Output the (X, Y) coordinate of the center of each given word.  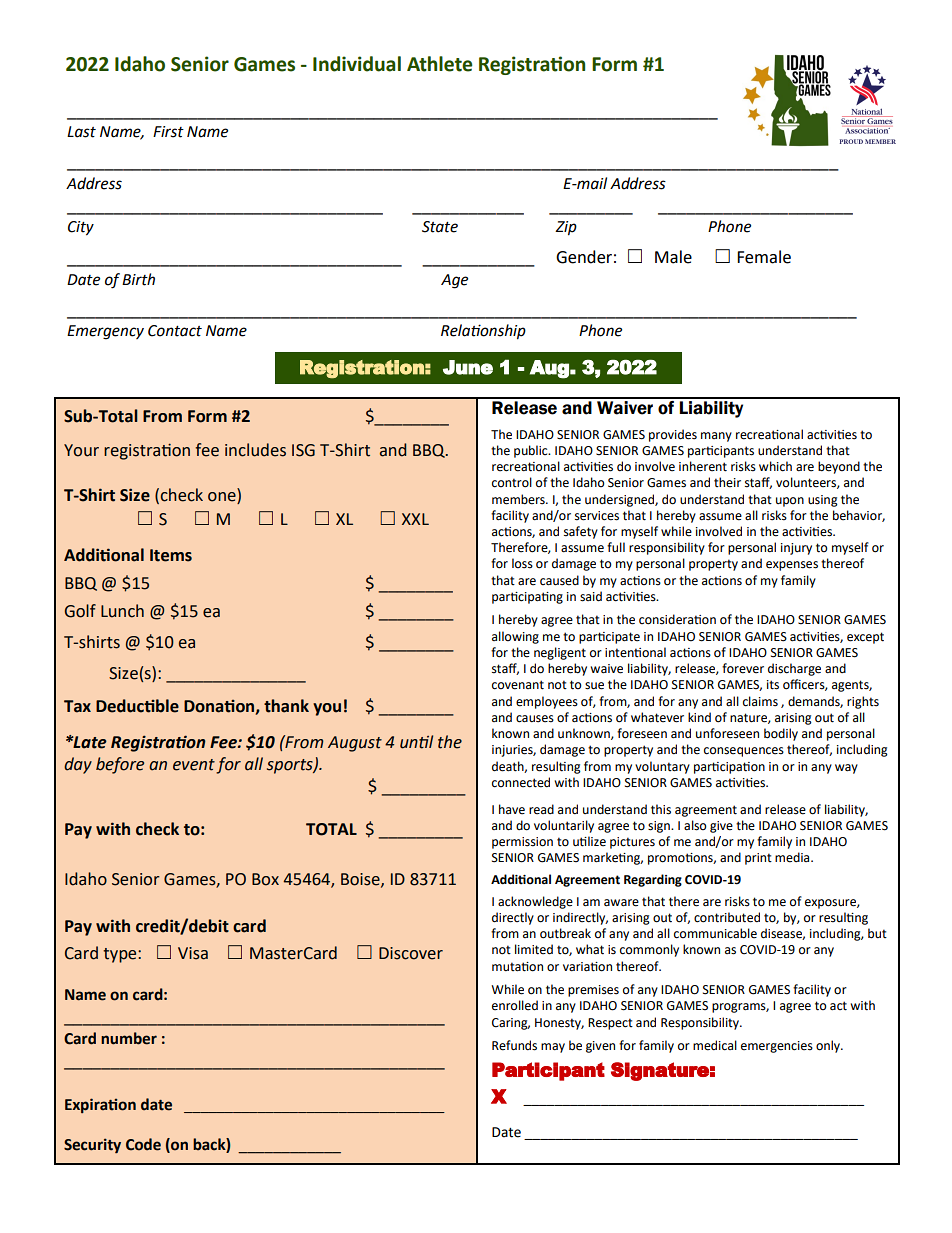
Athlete (439, 64)
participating (527, 598)
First (168, 132)
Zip (566, 228)
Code (143, 1144)
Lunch (122, 611)
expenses (792, 566)
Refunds (514, 1045)
